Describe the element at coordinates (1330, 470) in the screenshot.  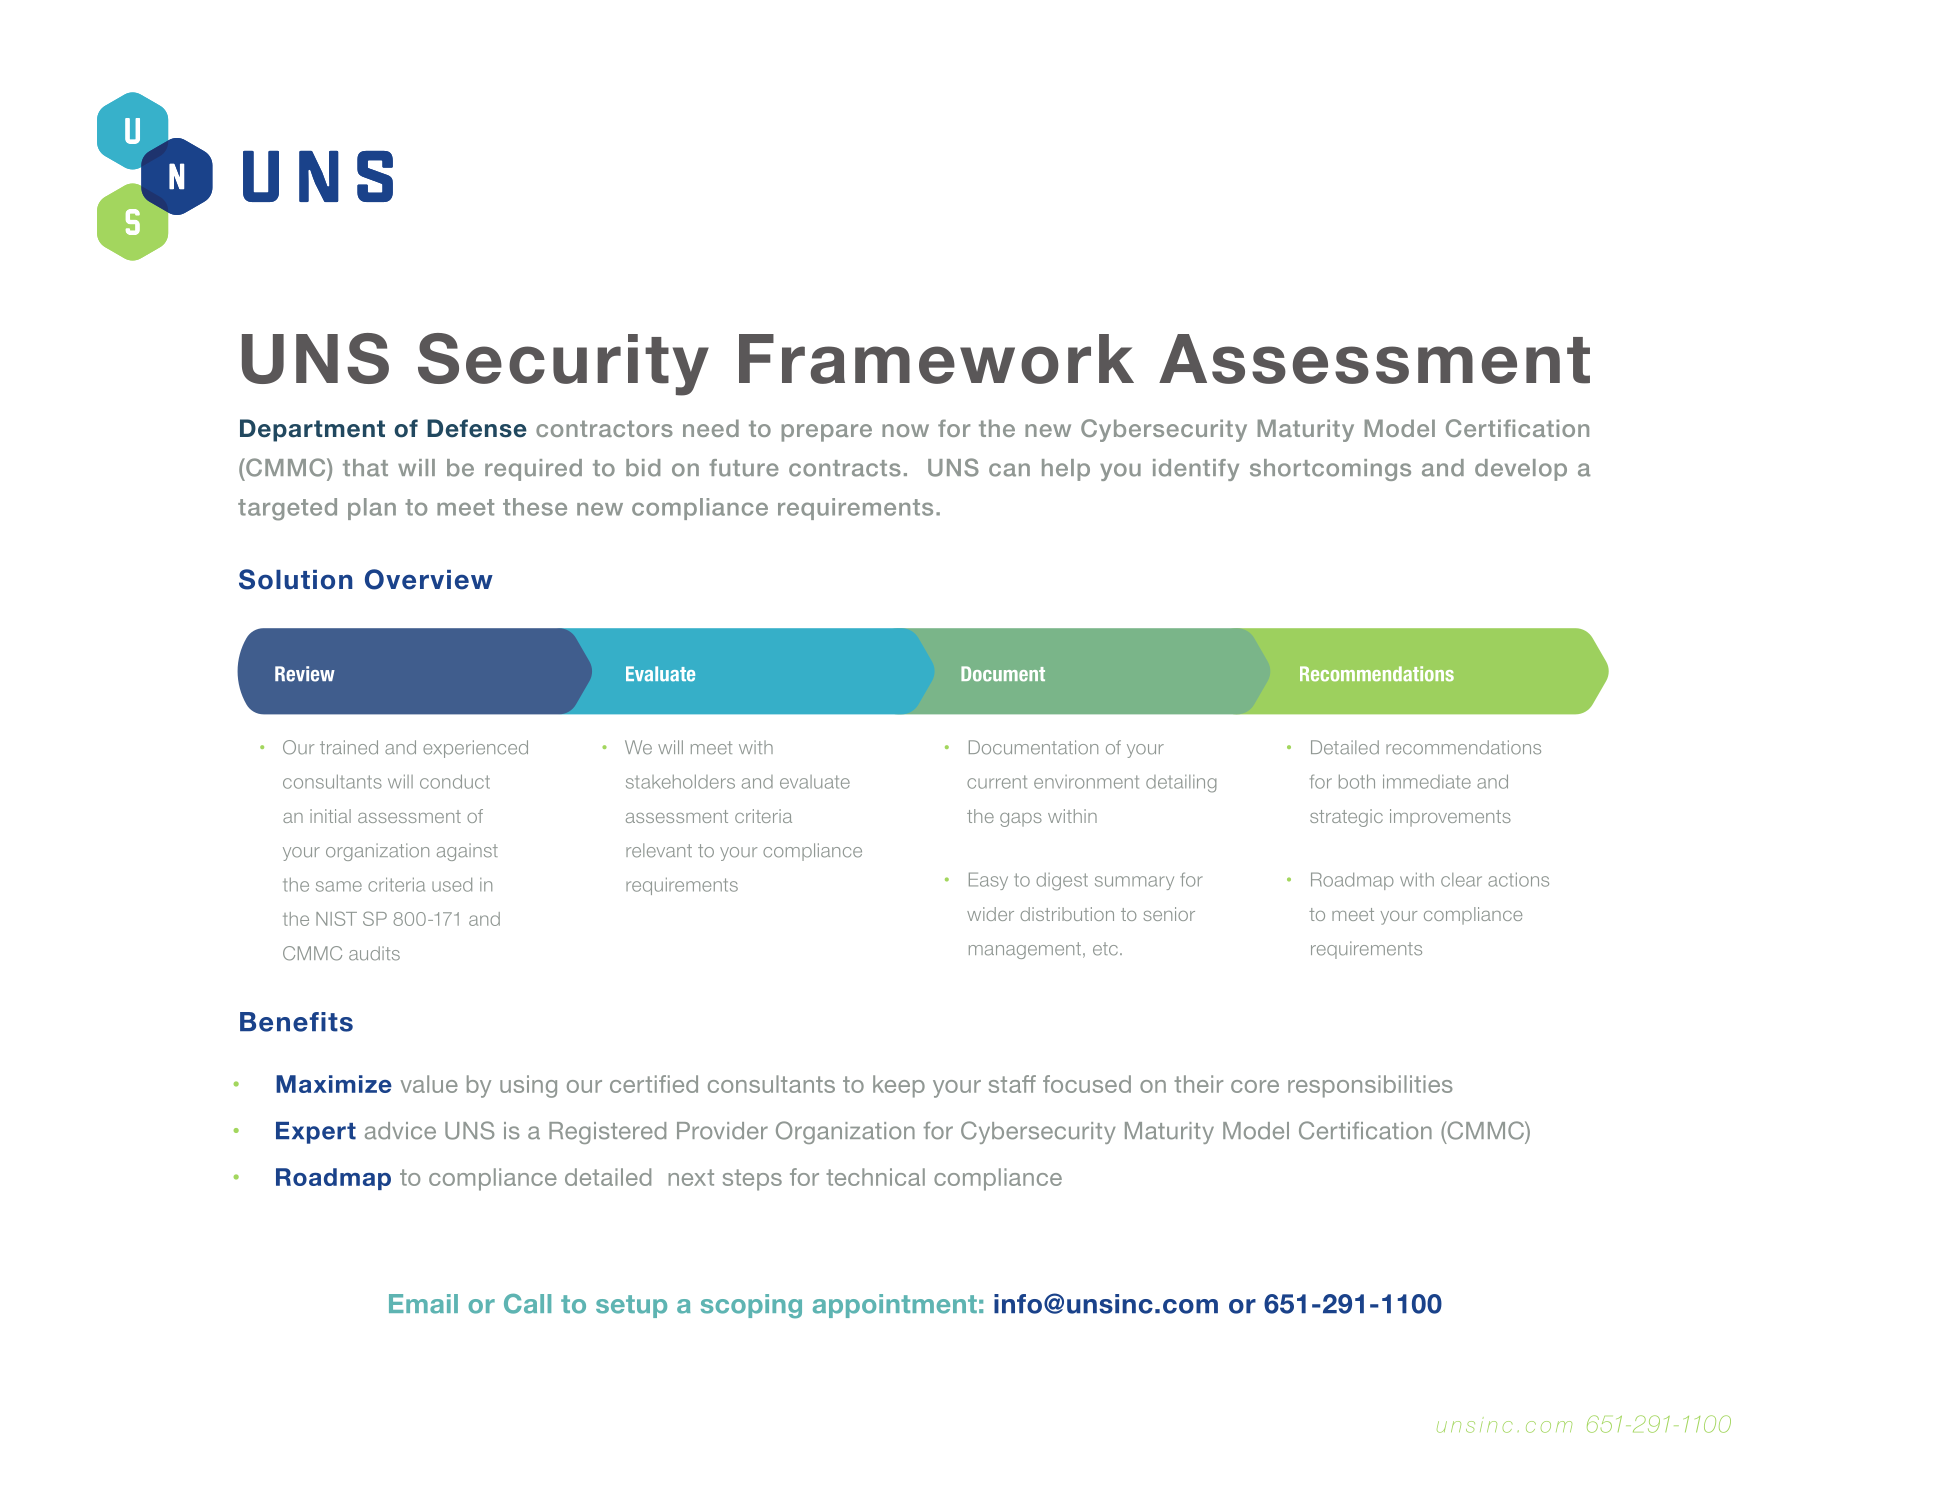
I see `shortcomings` at that location.
